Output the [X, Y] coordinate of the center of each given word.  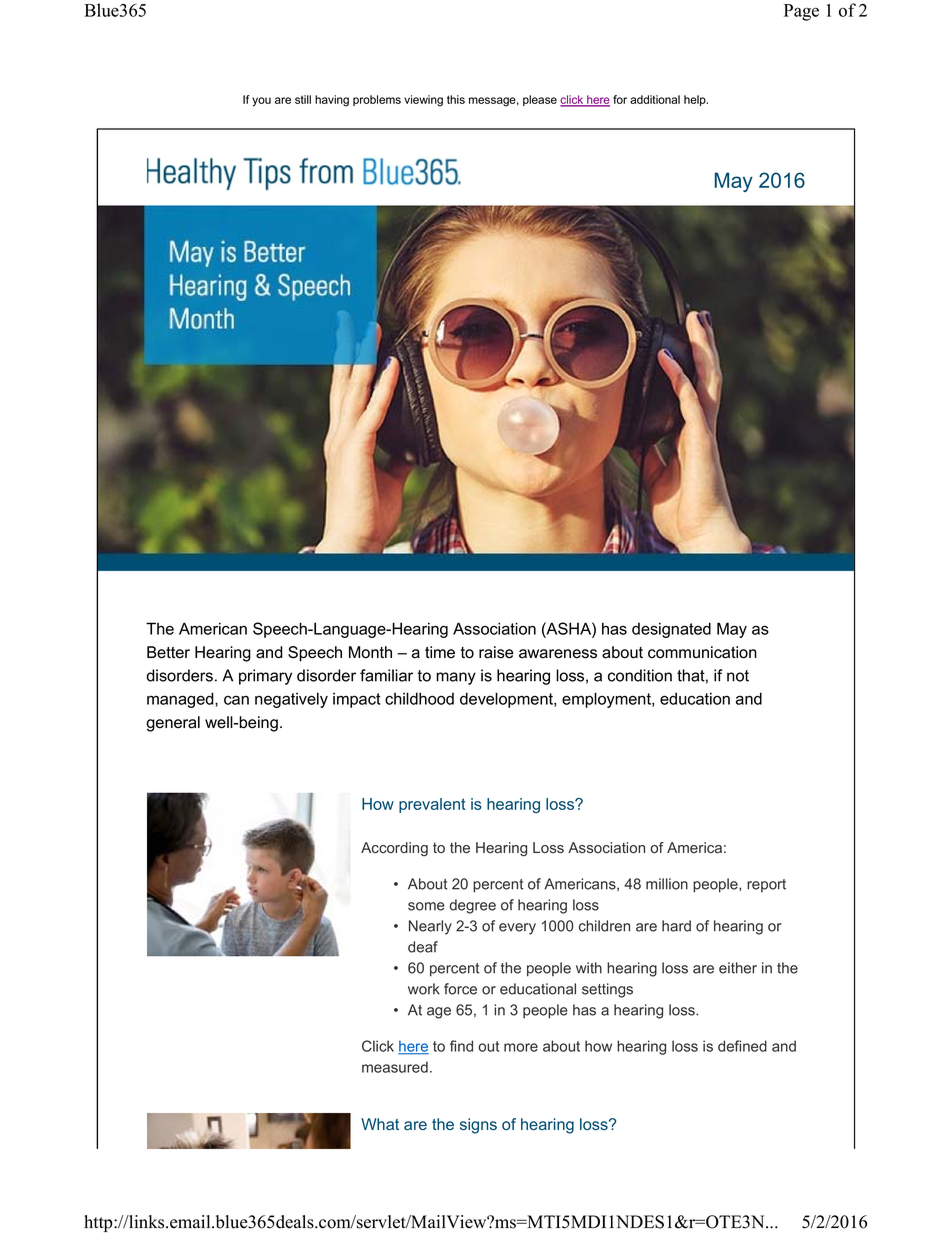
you [261, 102]
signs [478, 1126]
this [456, 99]
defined [742, 1046]
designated [671, 630]
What [380, 1124]
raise [496, 652]
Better [168, 652]
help [696, 100]
